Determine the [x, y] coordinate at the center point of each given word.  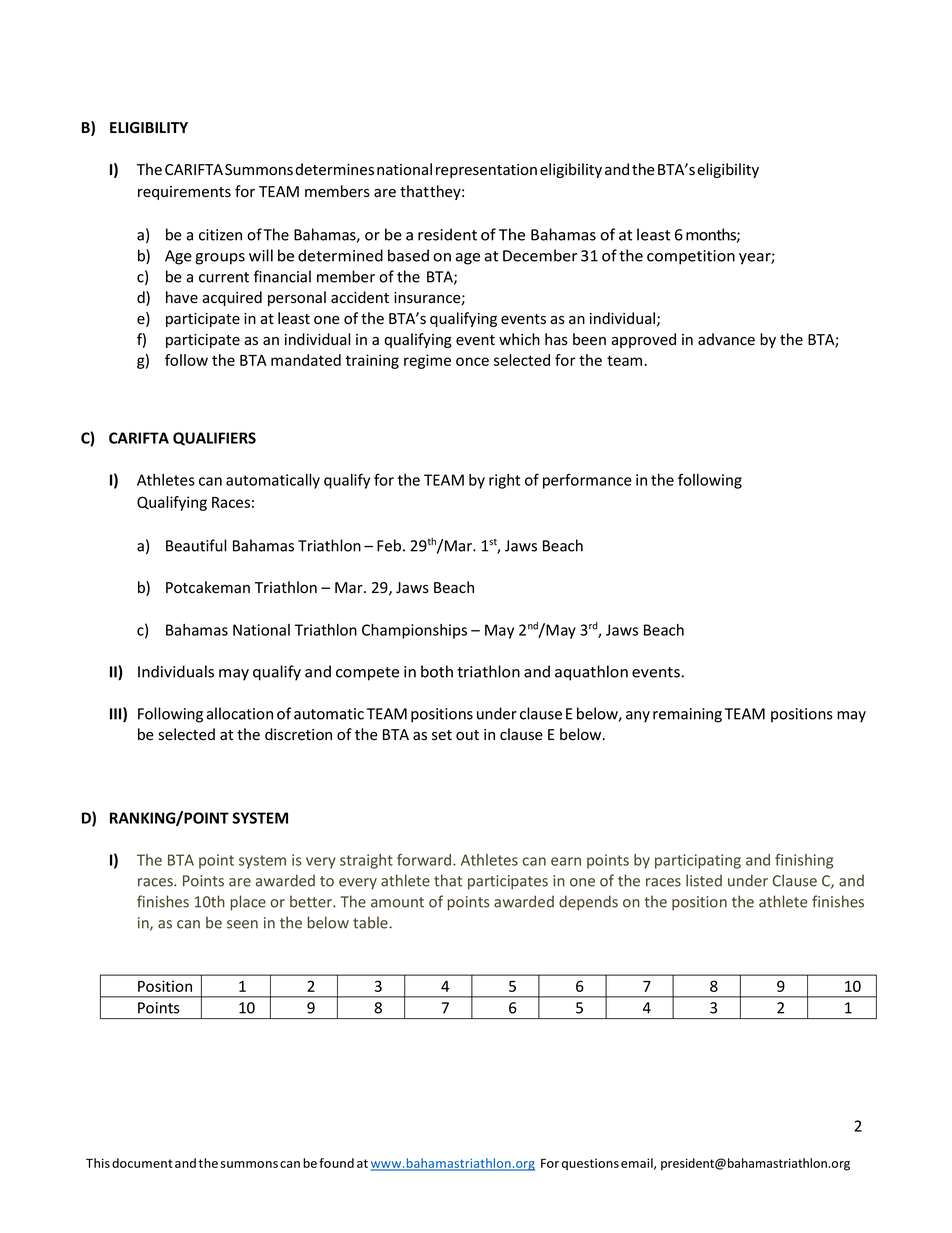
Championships [414, 631]
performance [587, 481]
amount [397, 902]
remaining [687, 715]
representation [486, 171]
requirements [184, 193]
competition [691, 257]
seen [242, 924]
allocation [239, 713]
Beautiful [196, 545]
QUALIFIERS [214, 439]
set [442, 735]
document [142, 1163]
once [472, 361]
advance [726, 339]
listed [704, 880]
